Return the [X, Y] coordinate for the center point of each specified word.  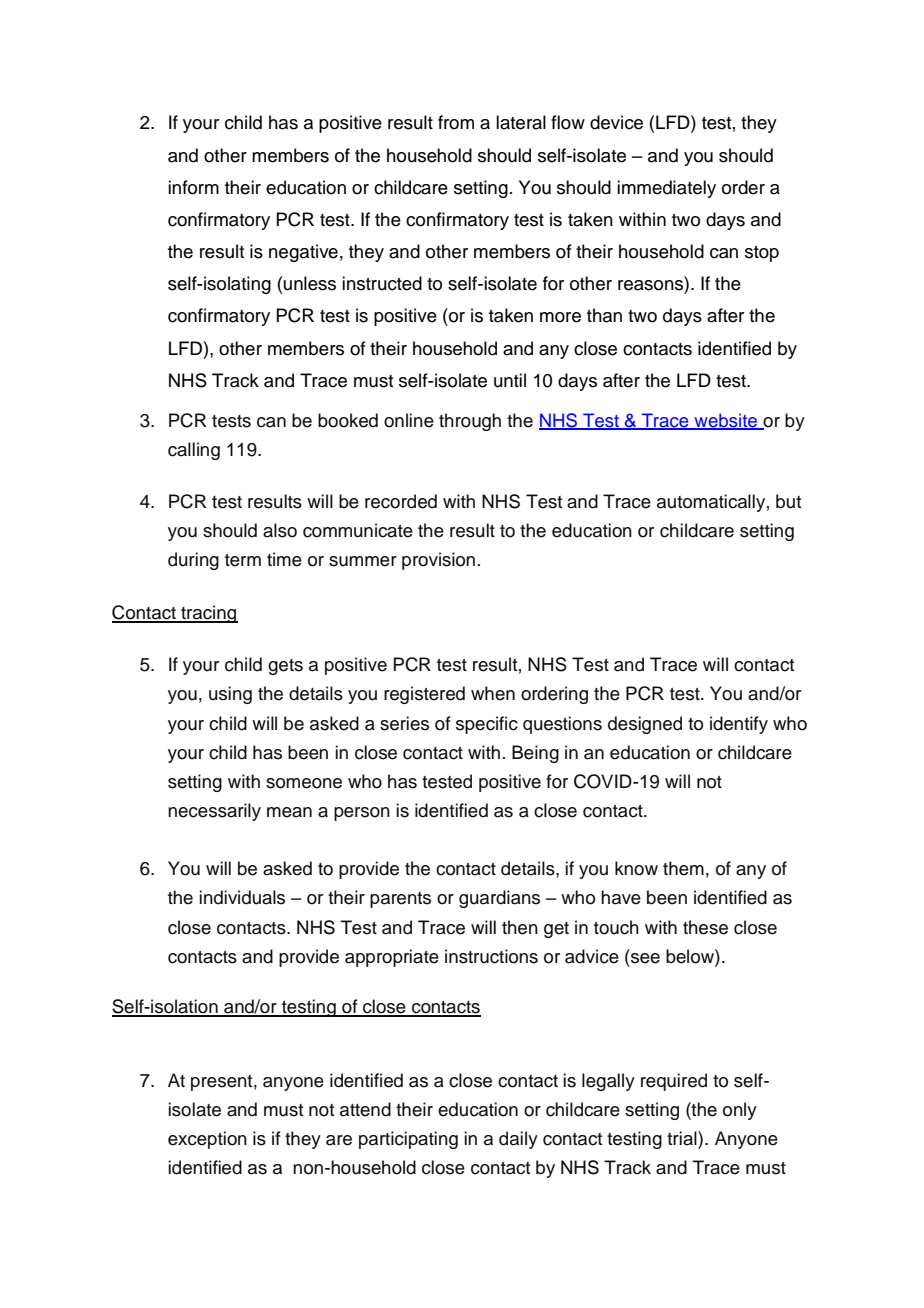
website [726, 421]
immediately [666, 189]
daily [518, 1140]
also [280, 530]
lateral [521, 122]
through [470, 422]
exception [207, 1140]
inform [193, 187]
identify [739, 725]
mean [289, 812]
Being [535, 754]
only [740, 1111]
